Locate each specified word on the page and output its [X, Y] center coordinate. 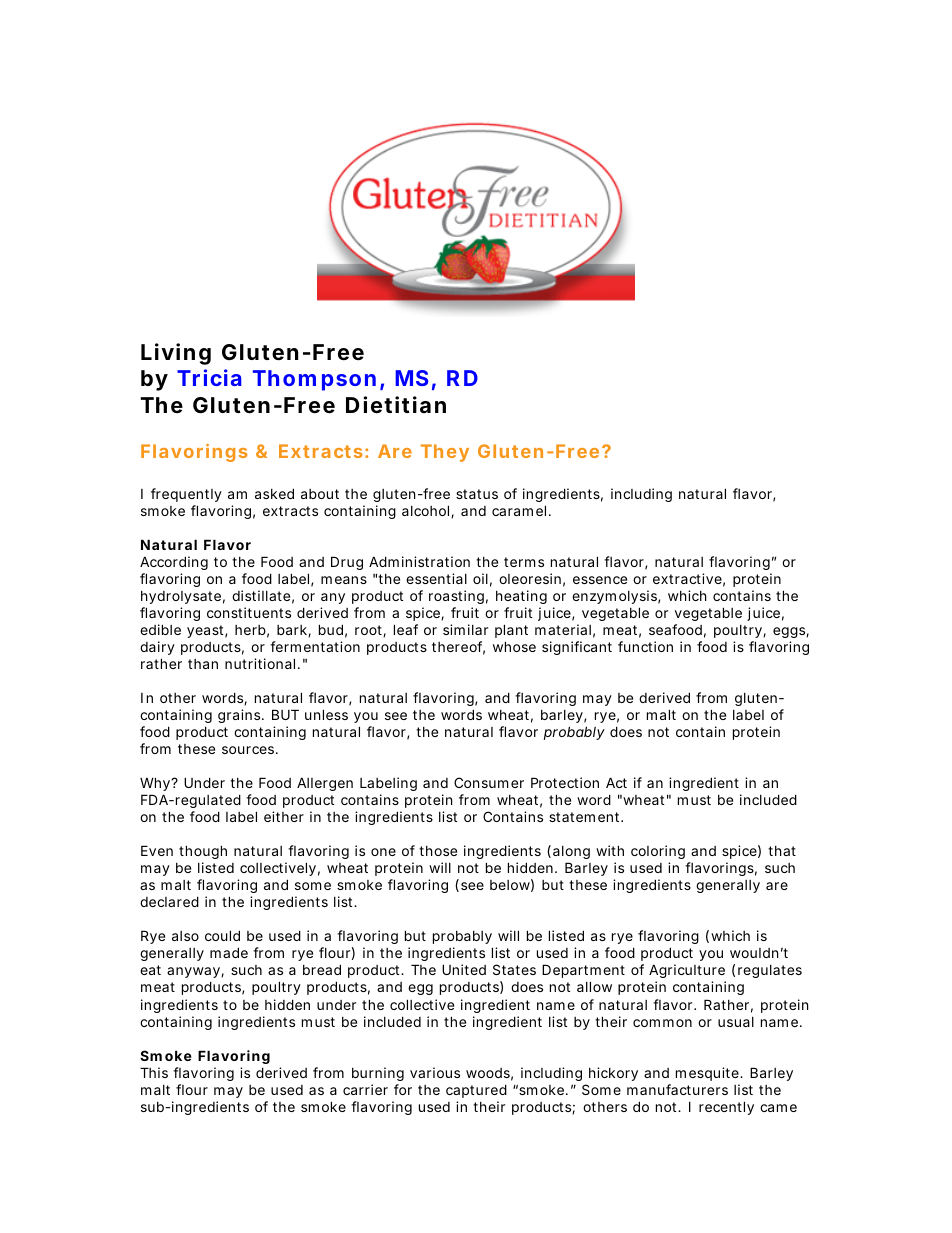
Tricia [209, 377]
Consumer [489, 782]
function [645, 646]
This [154, 1072]
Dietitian [396, 404]
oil [480, 578]
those [438, 851]
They [445, 453]
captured [476, 1091]
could [222, 935]
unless [326, 714]
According [174, 563]
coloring [658, 852]
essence [600, 580]
